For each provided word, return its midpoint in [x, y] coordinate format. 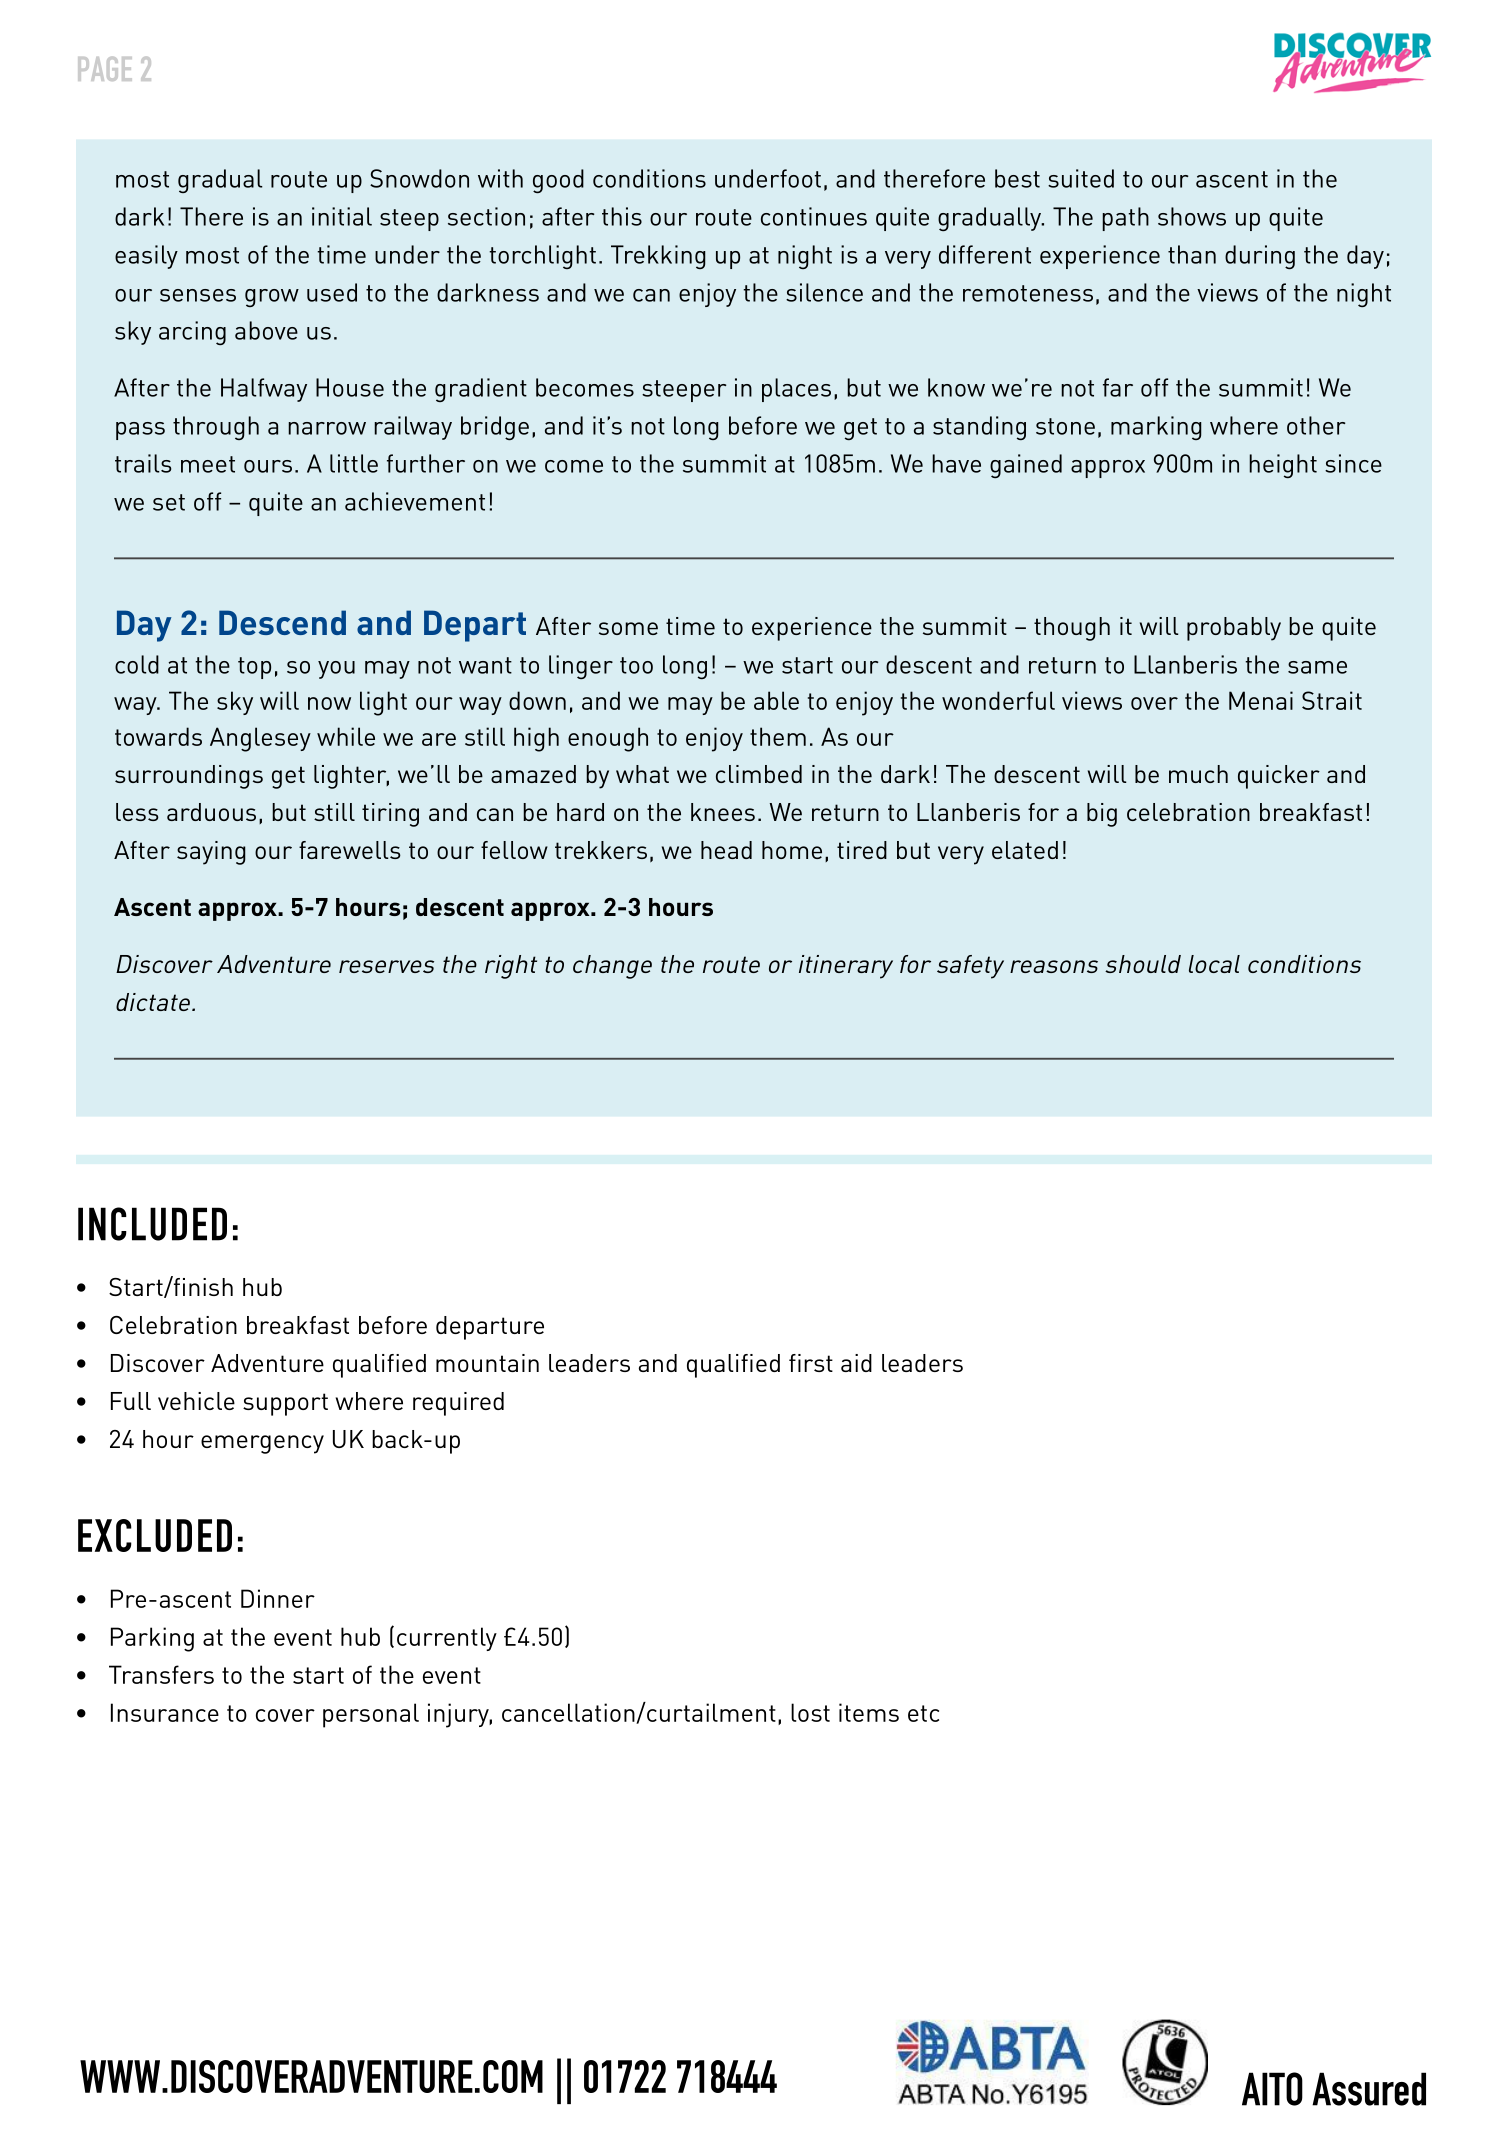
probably [1234, 629]
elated [1025, 850]
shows [1192, 216]
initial [342, 216]
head [726, 850]
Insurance [165, 1712]
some [628, 628]
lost [810, 1712]
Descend [282, 622]
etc [923, 1713]
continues [814, 216]
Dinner [278, 1598]
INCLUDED [152, 1224]
